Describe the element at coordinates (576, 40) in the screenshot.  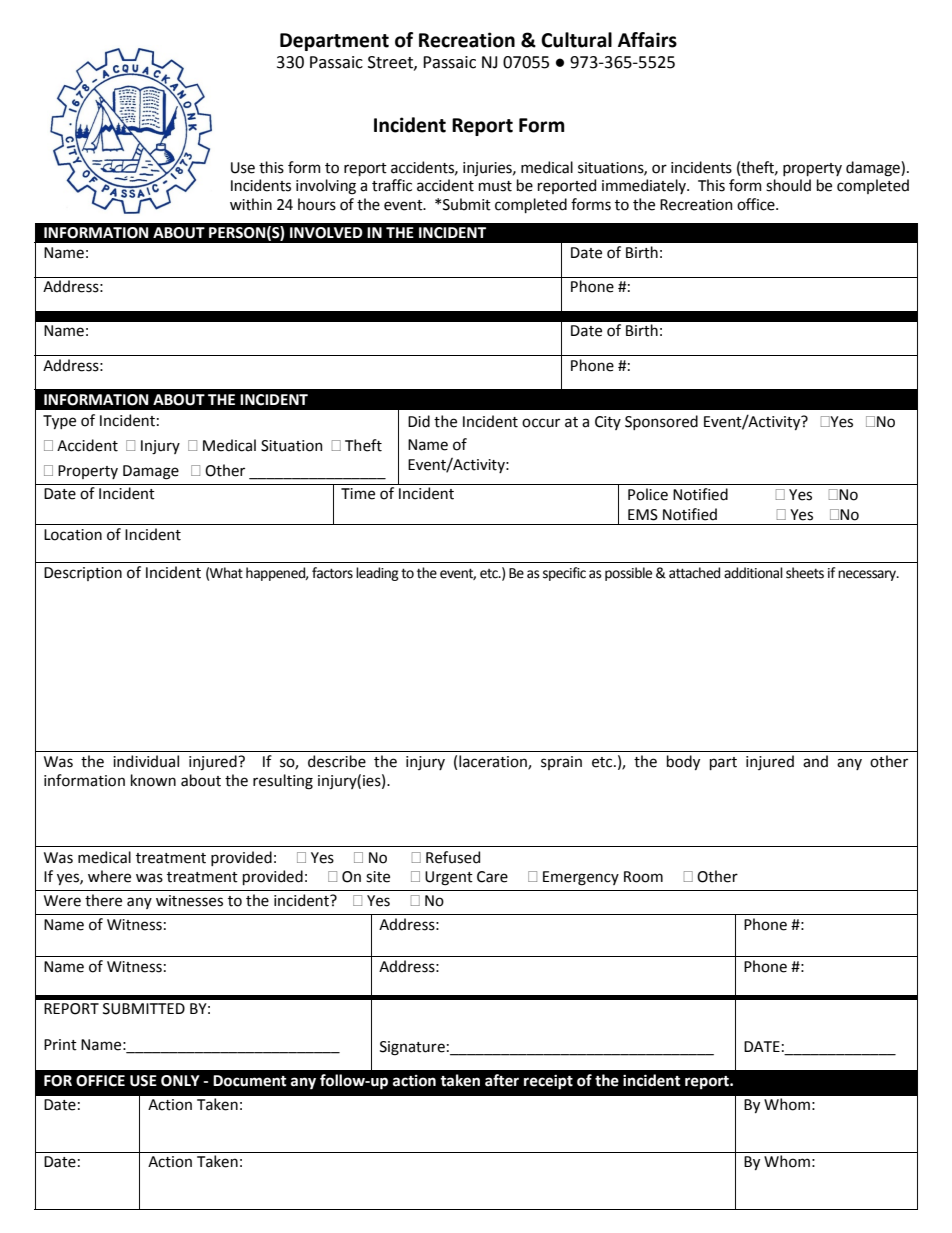
I see `Cultural` at that location.
